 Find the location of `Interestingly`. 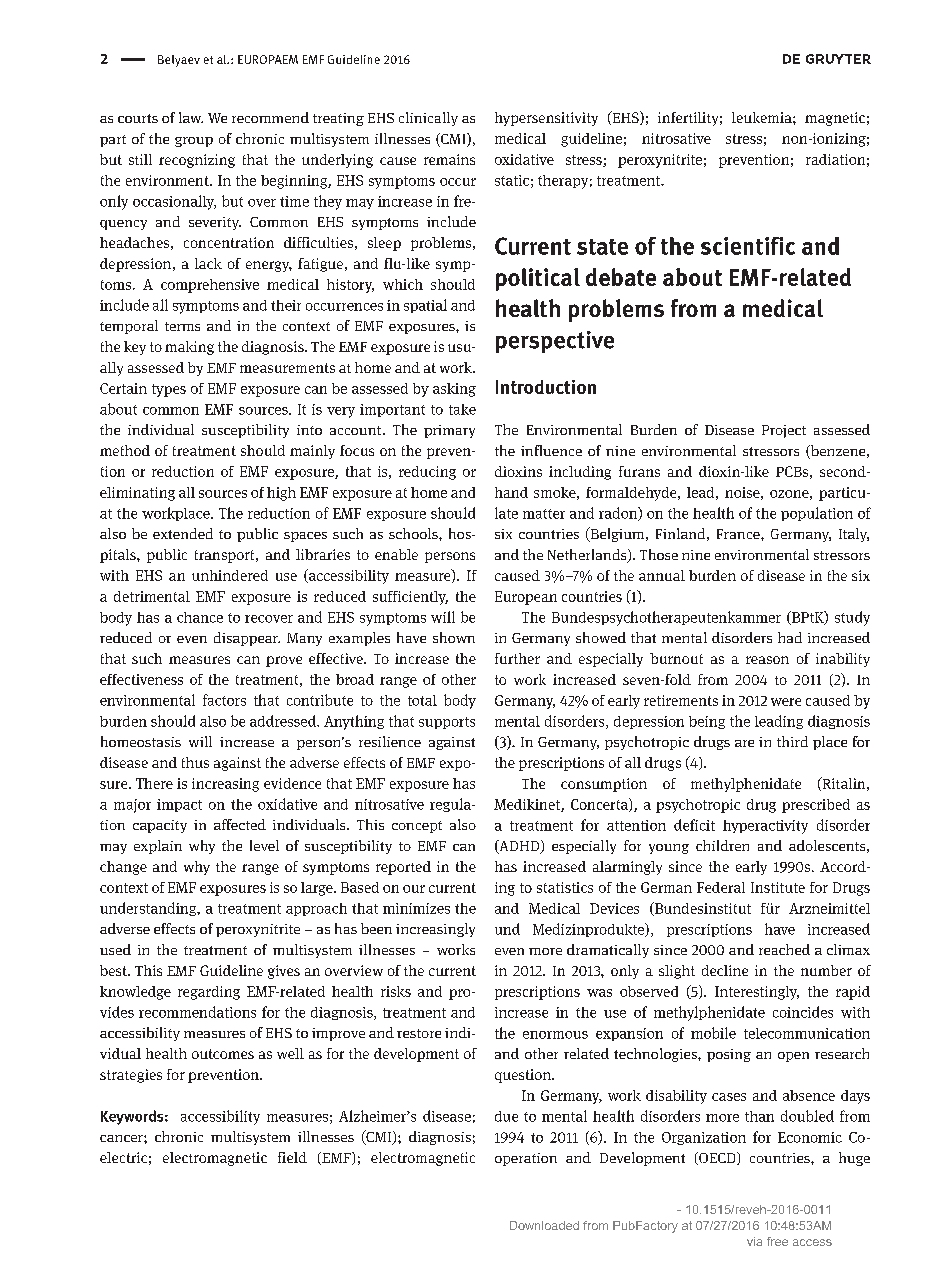

Interestingly is located at coordinates (757, 993).
